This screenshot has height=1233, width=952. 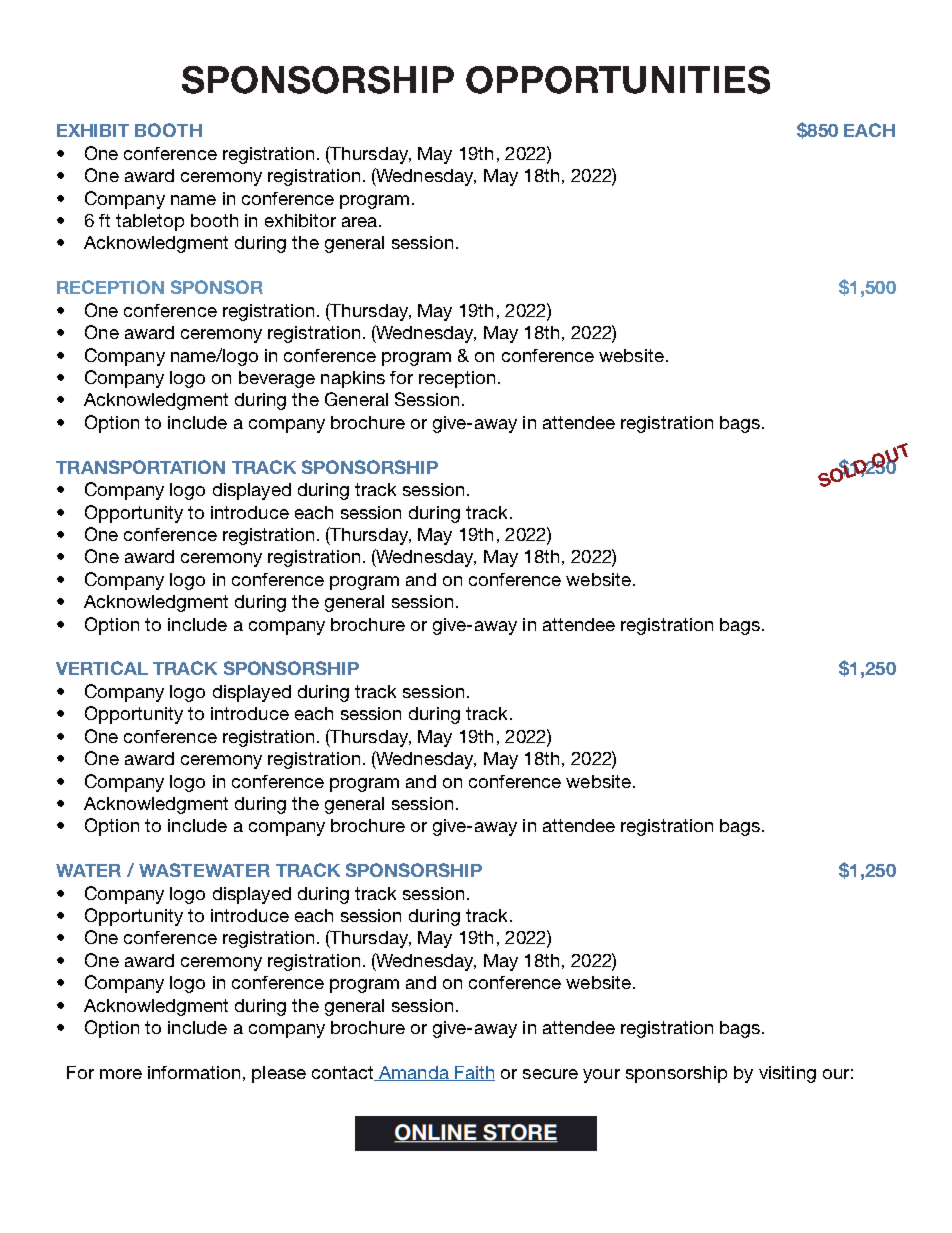 I want to click on VERTICAL, so click(x=102, y=668).
